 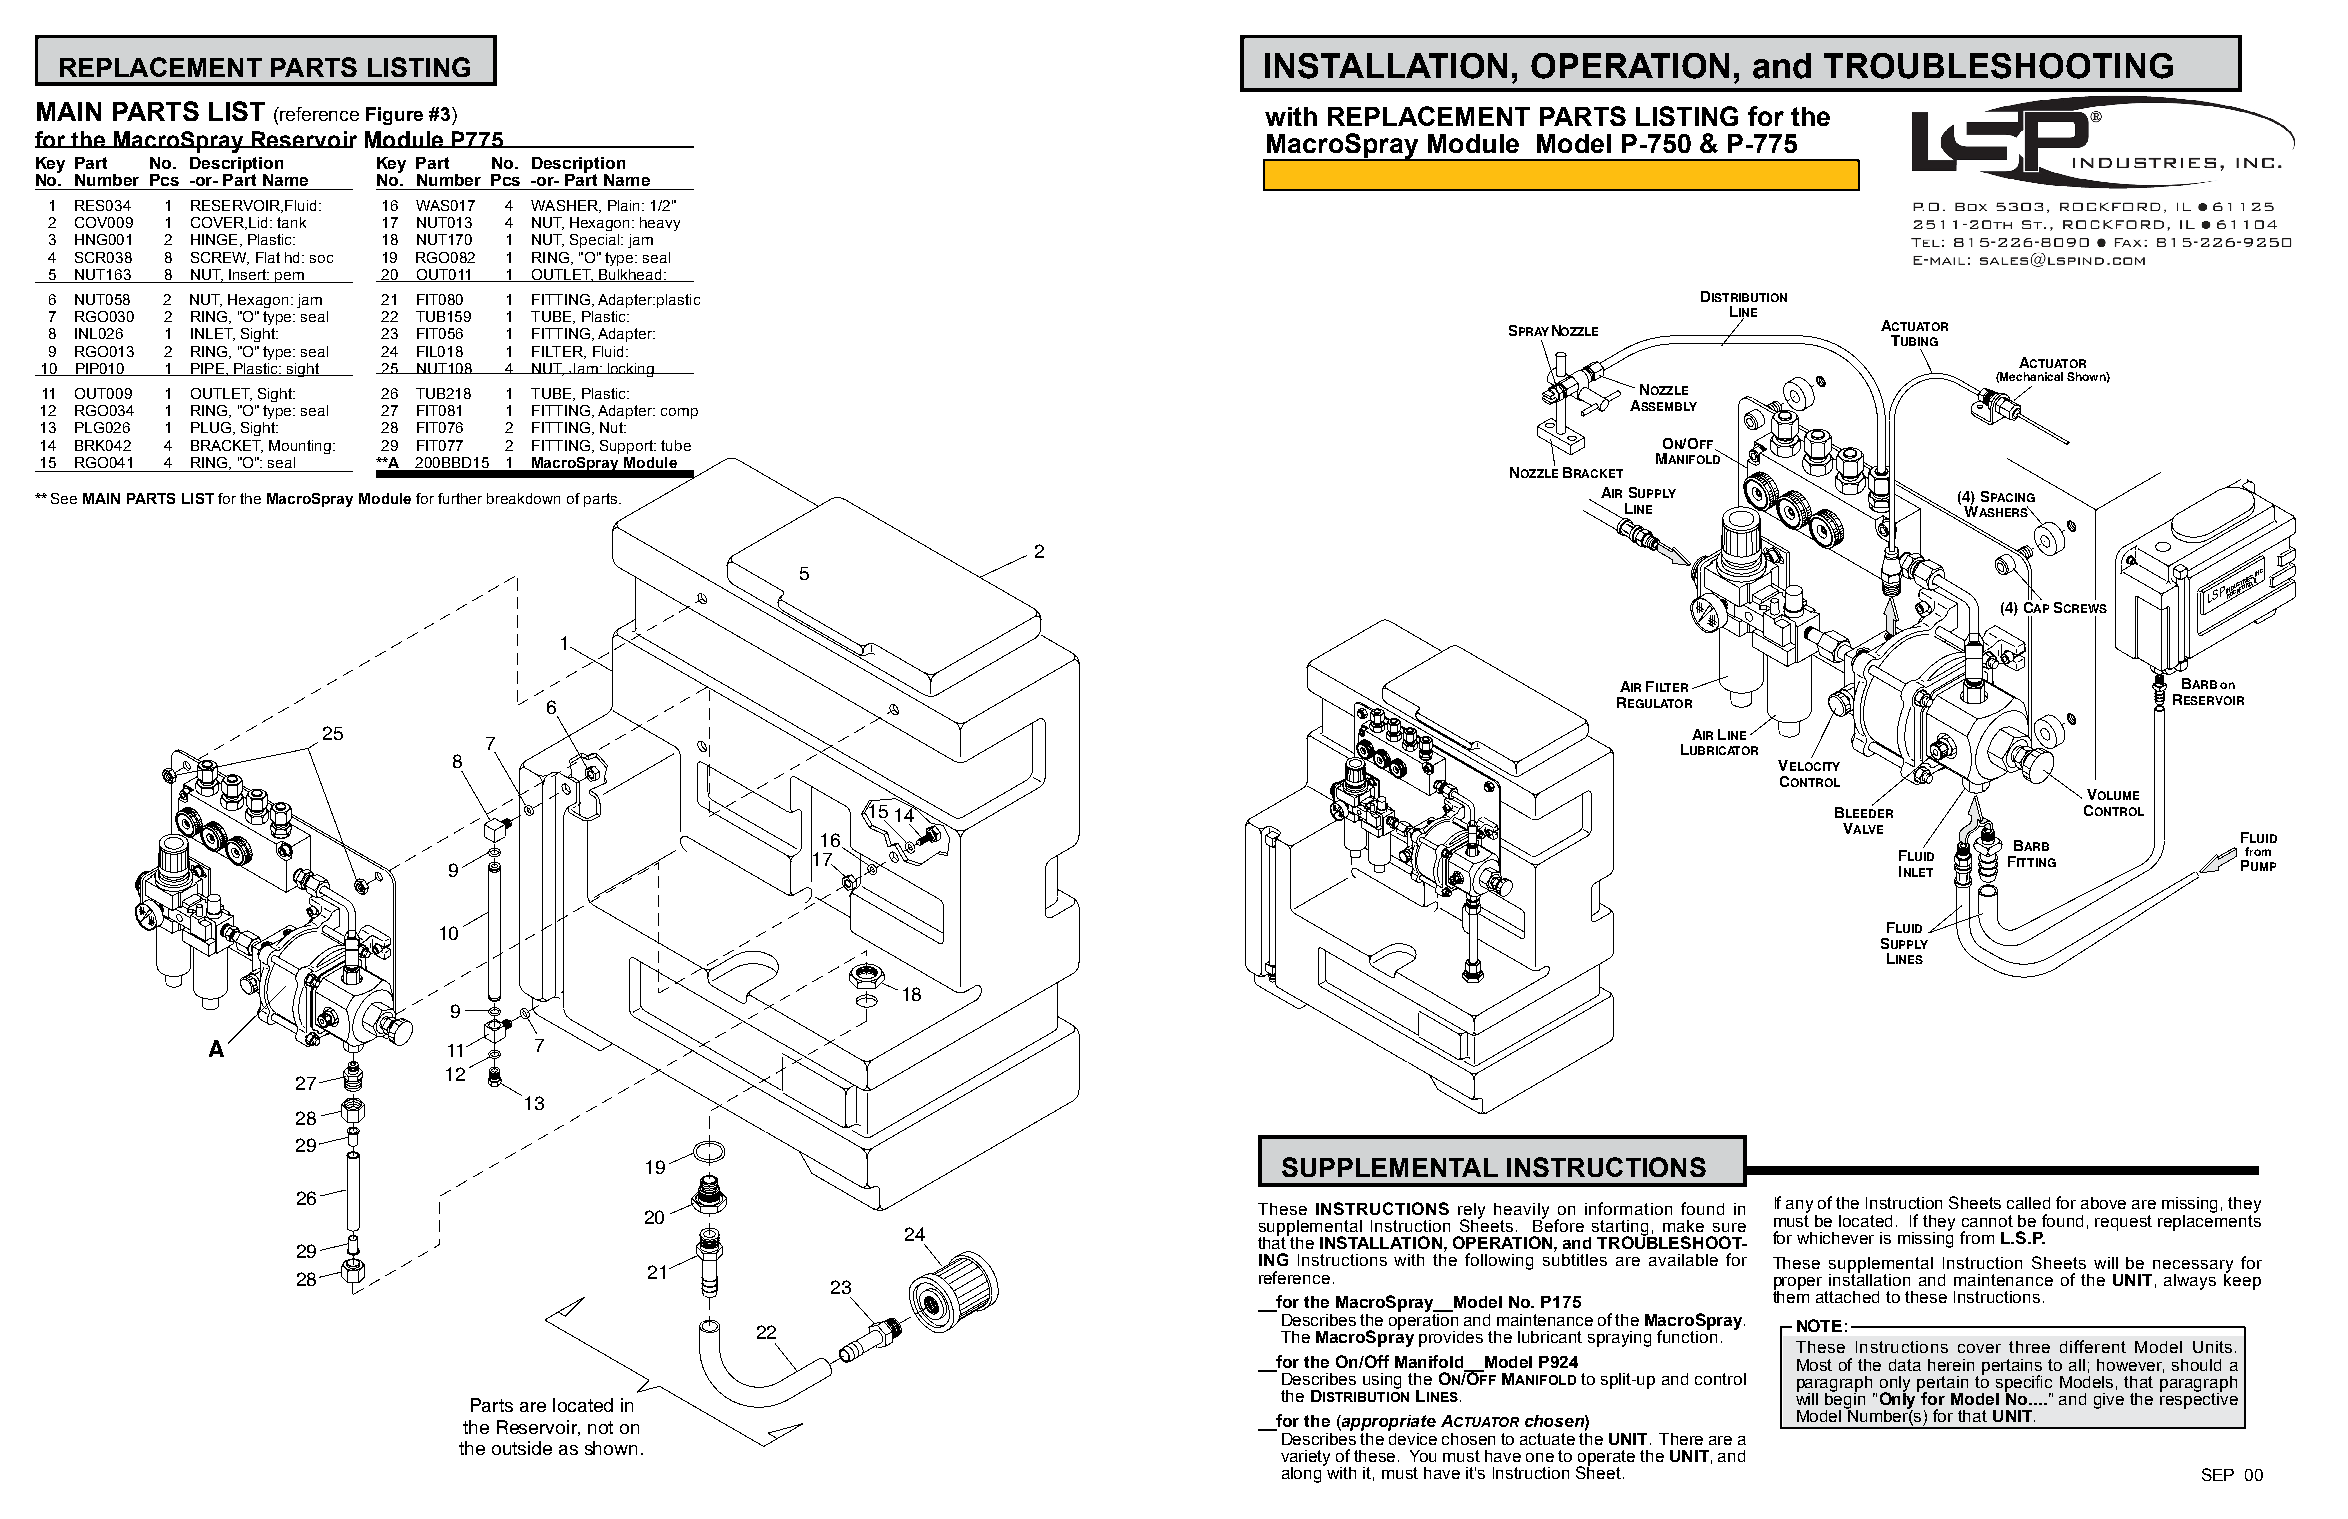 What do you see at coordinates (660, 224) in the document?
I see `heavy` at bounding box center [660, 224].
